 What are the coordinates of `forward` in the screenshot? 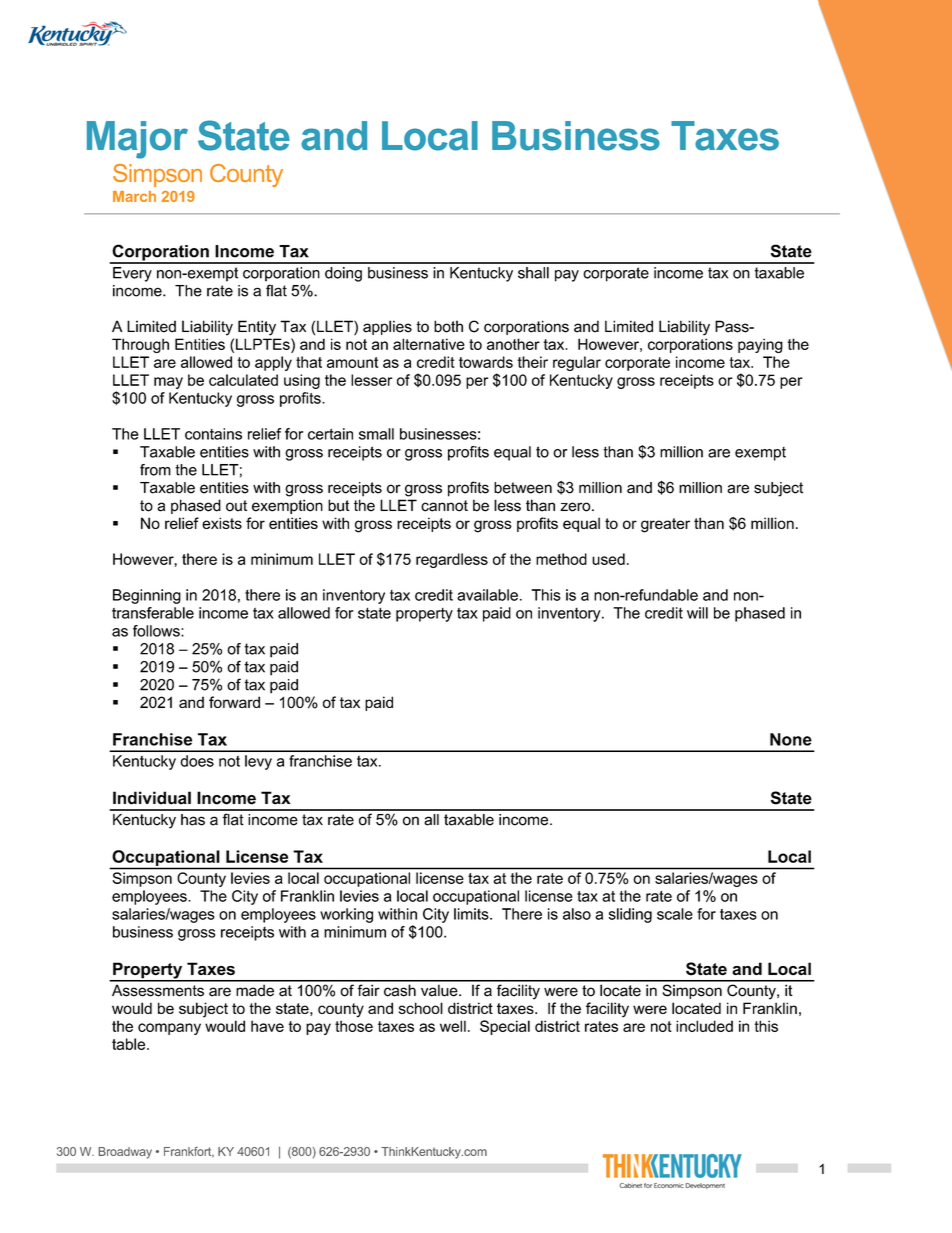 It's located at (234, 702).
